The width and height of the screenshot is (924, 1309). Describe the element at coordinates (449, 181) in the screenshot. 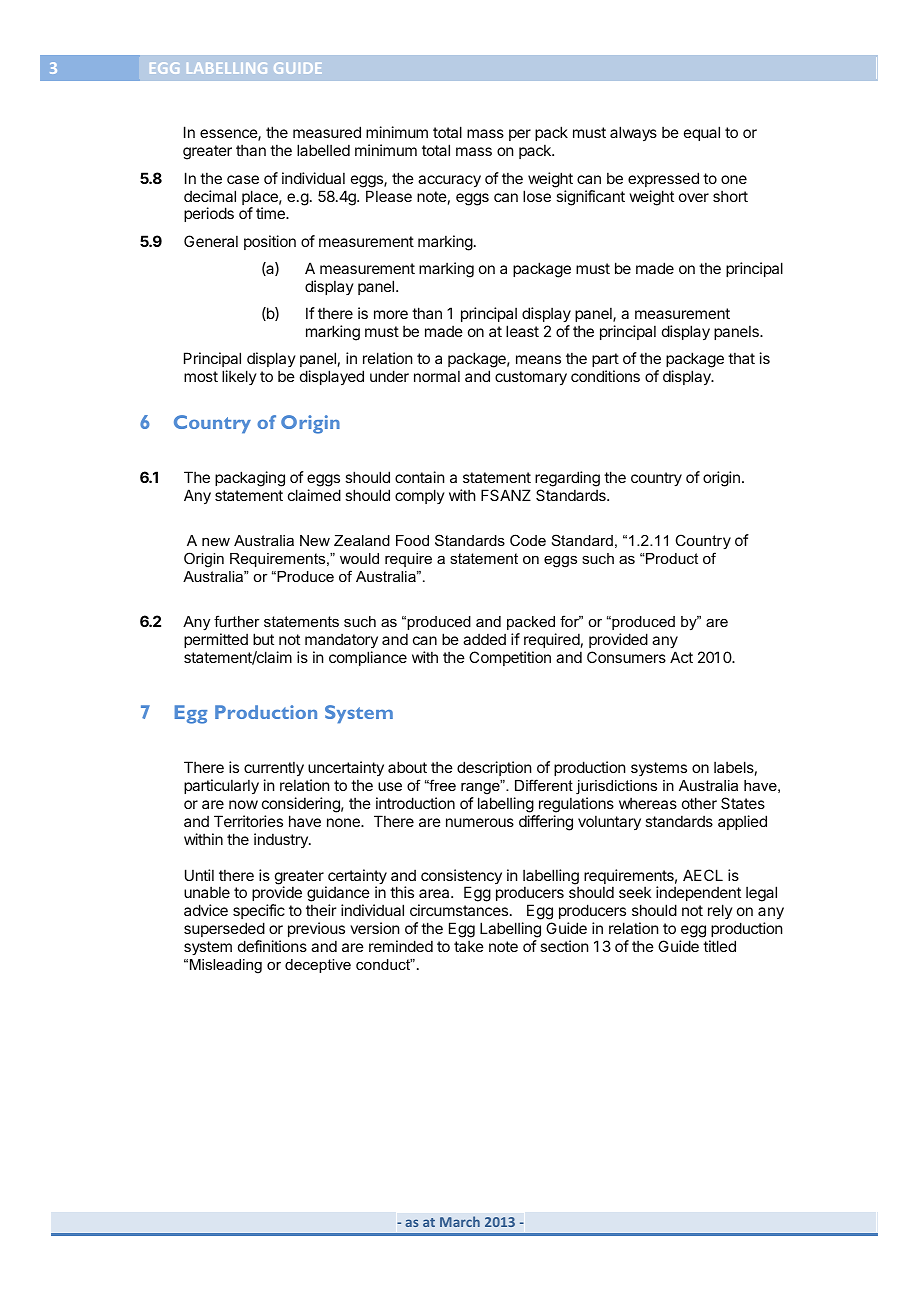

I see `accuracy` at that location.
